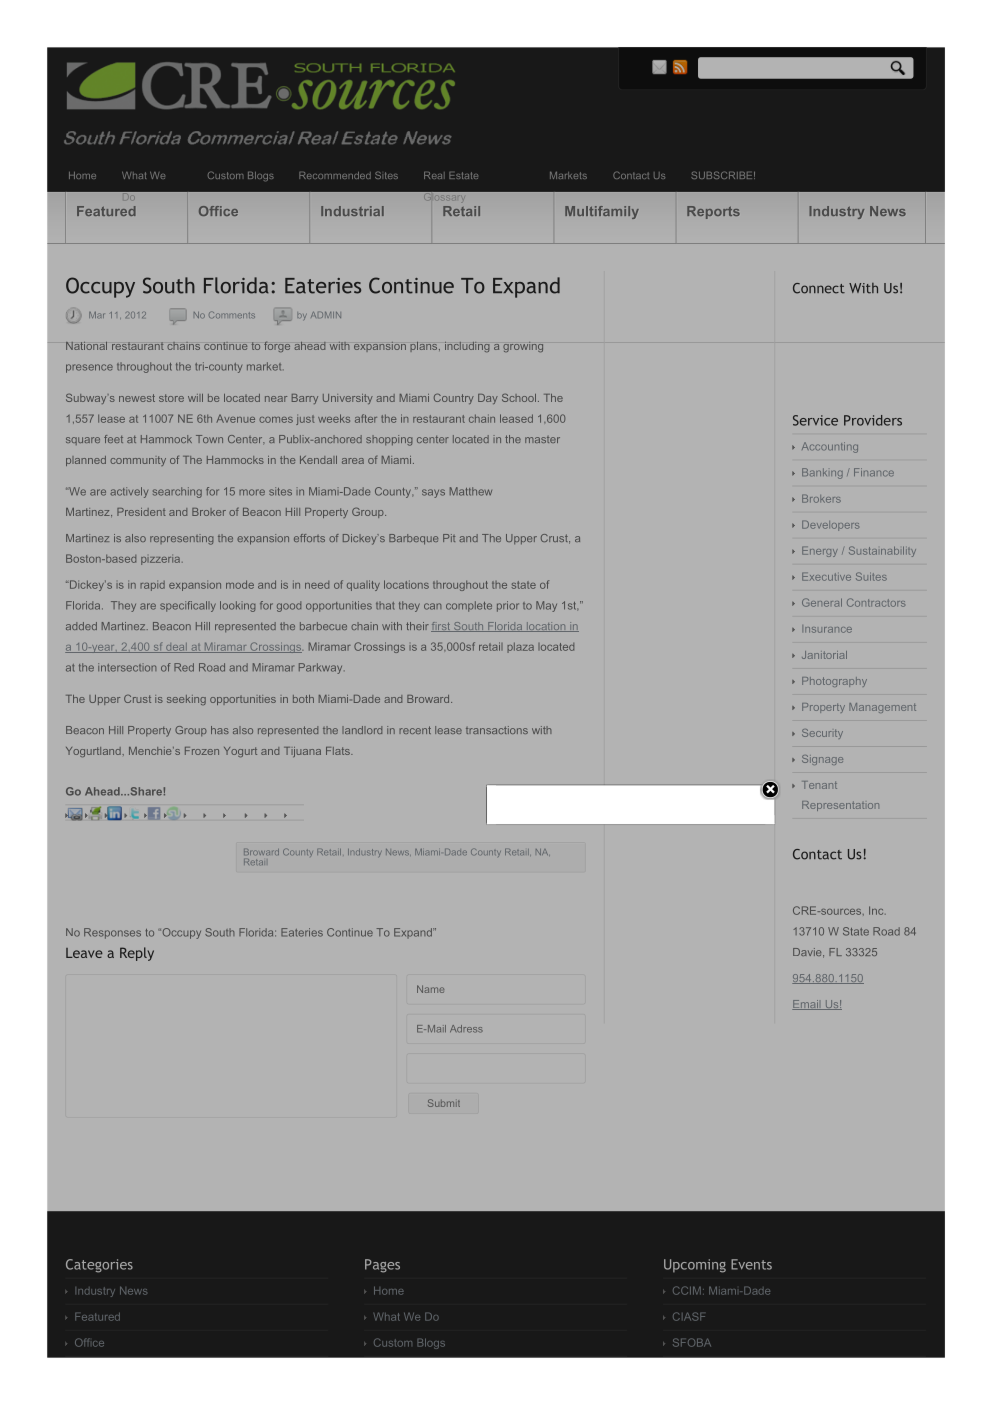 The image size is (993, 1406). I want to click on seeking, so click(186, 700).
